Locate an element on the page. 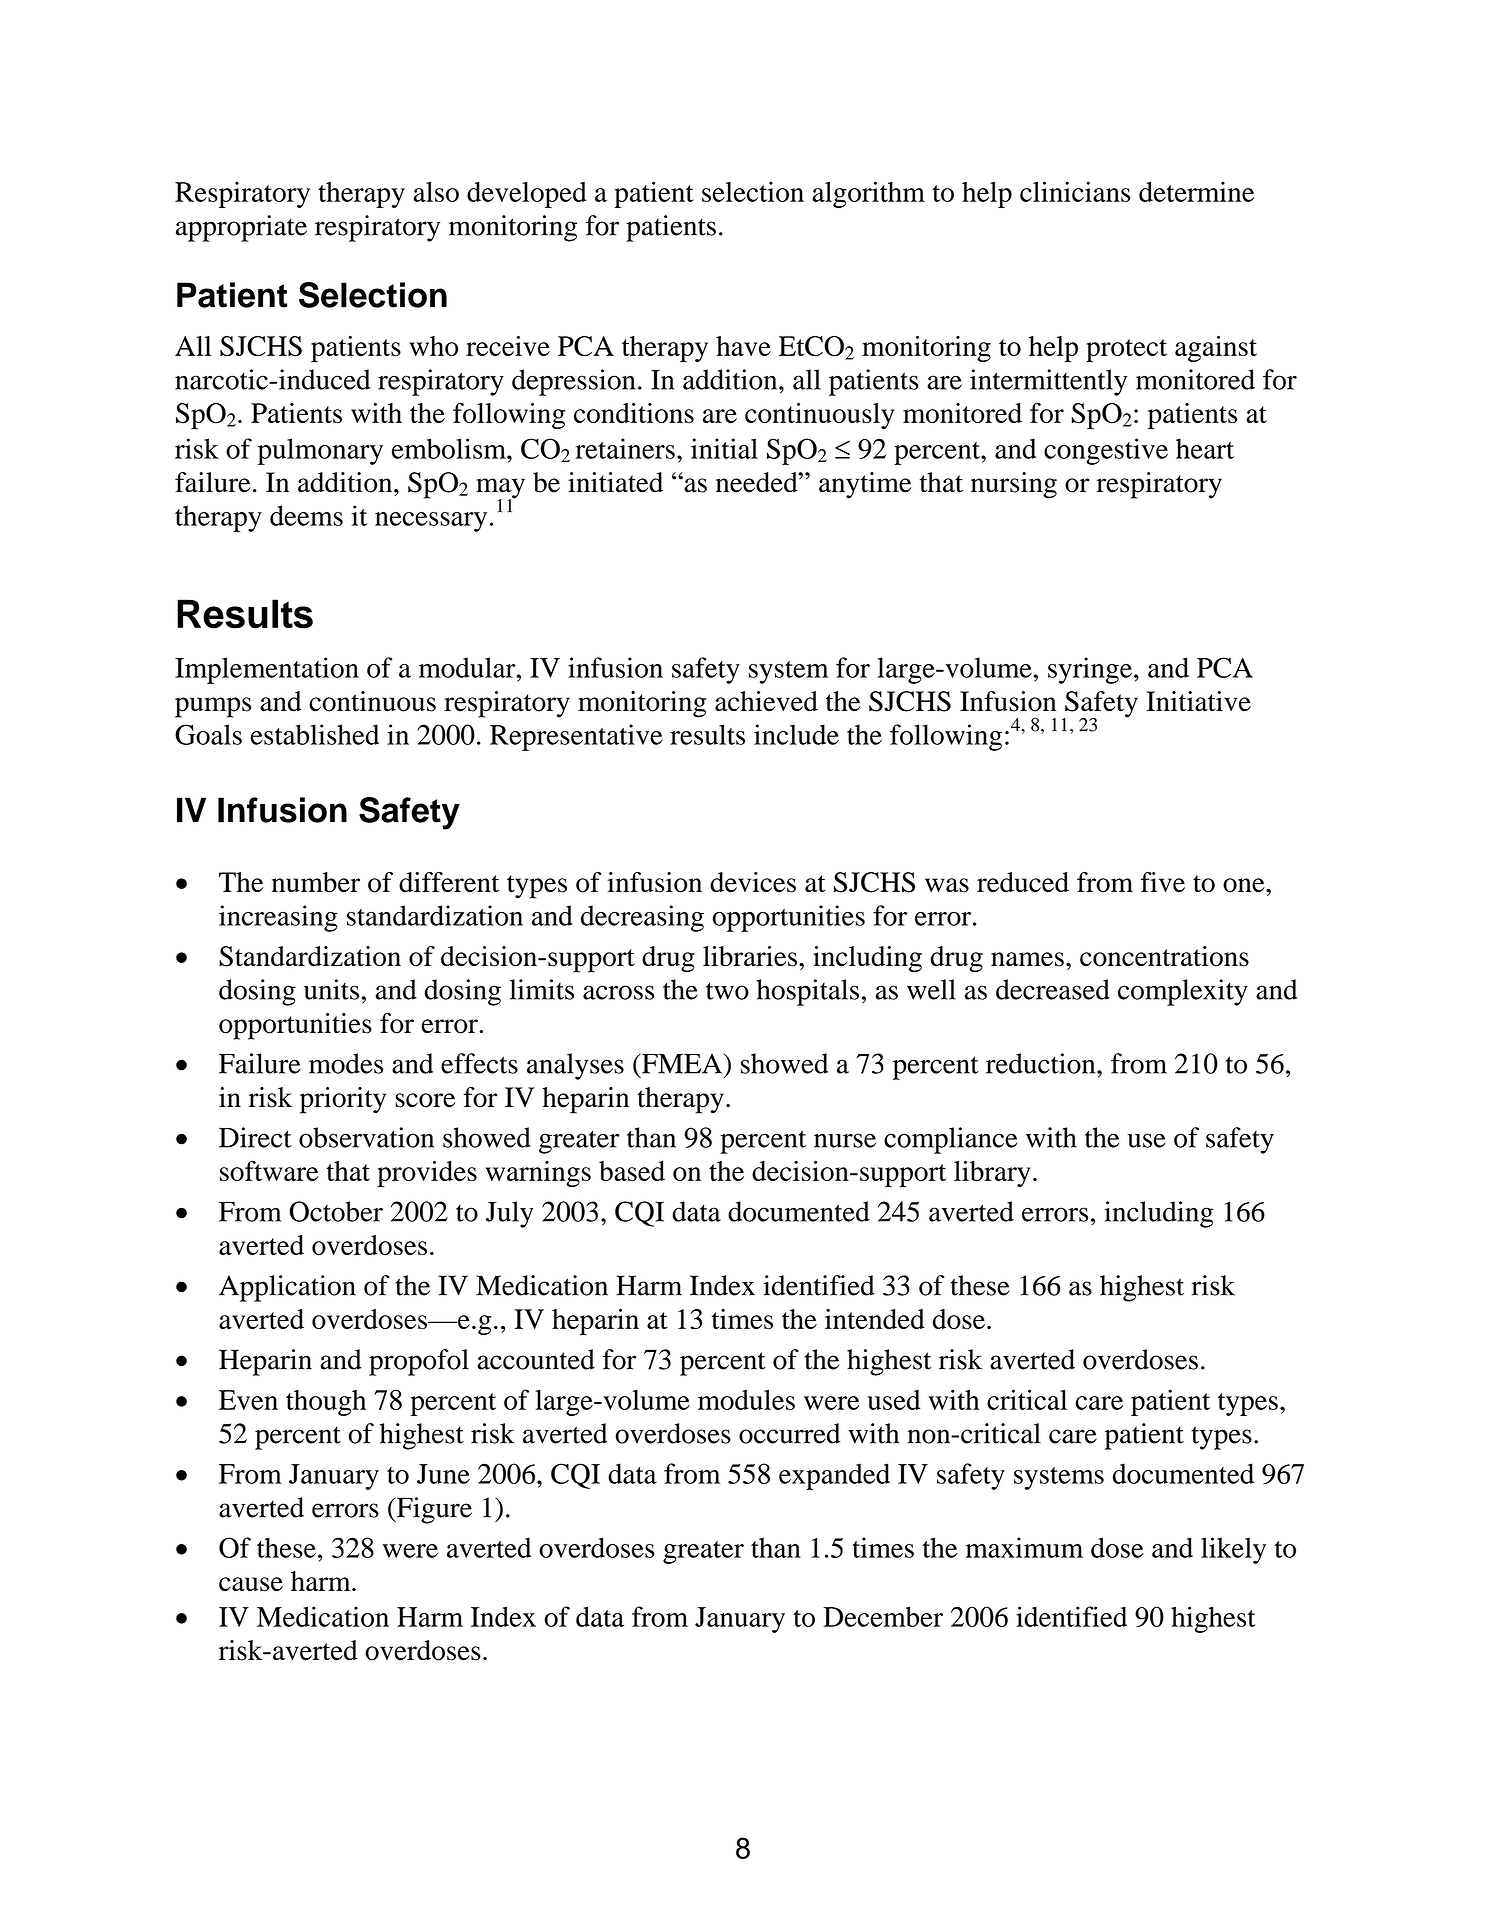  clinicians is located at coordinates (1075, 191).
